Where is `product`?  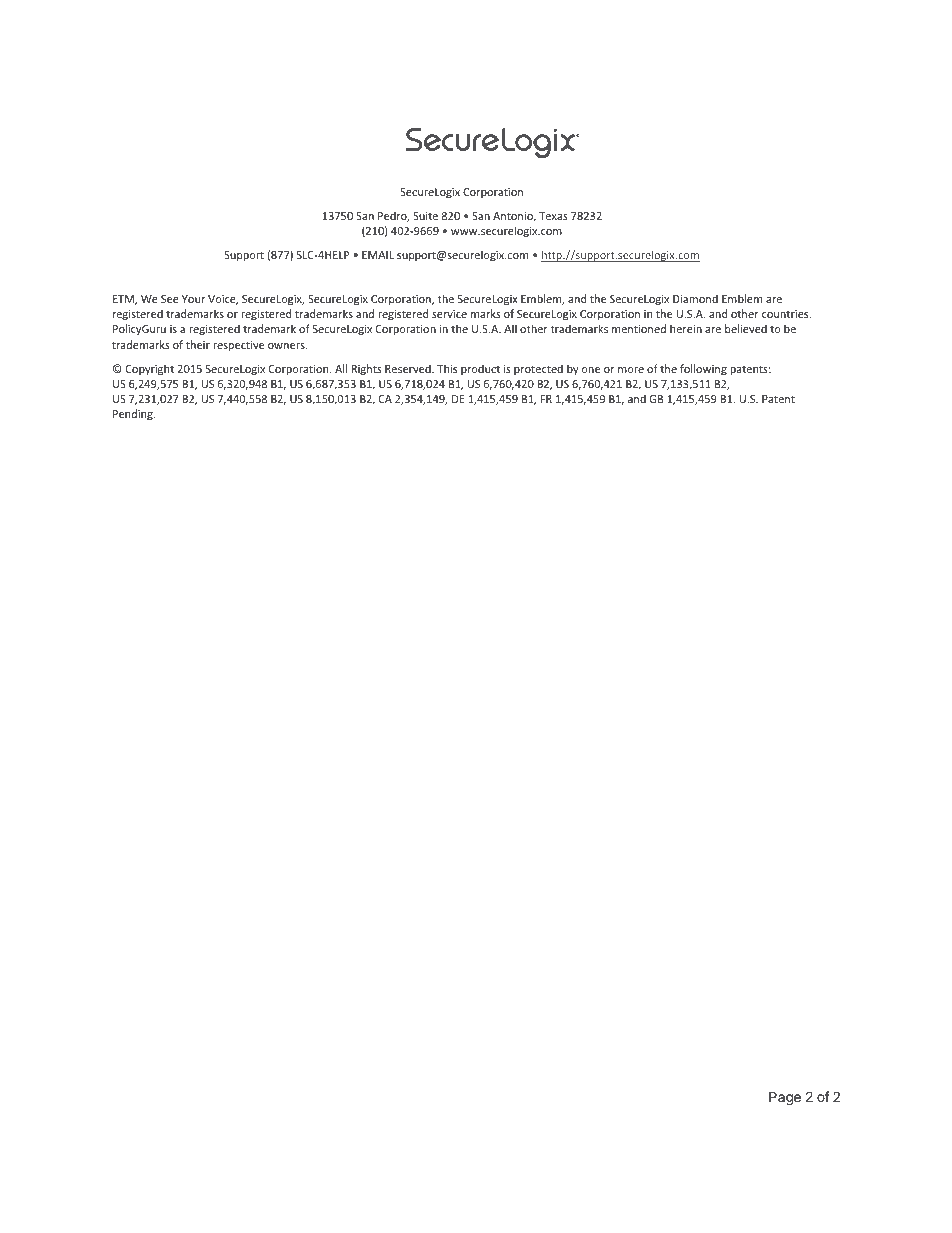
product is located at coordinates (480, 369).
